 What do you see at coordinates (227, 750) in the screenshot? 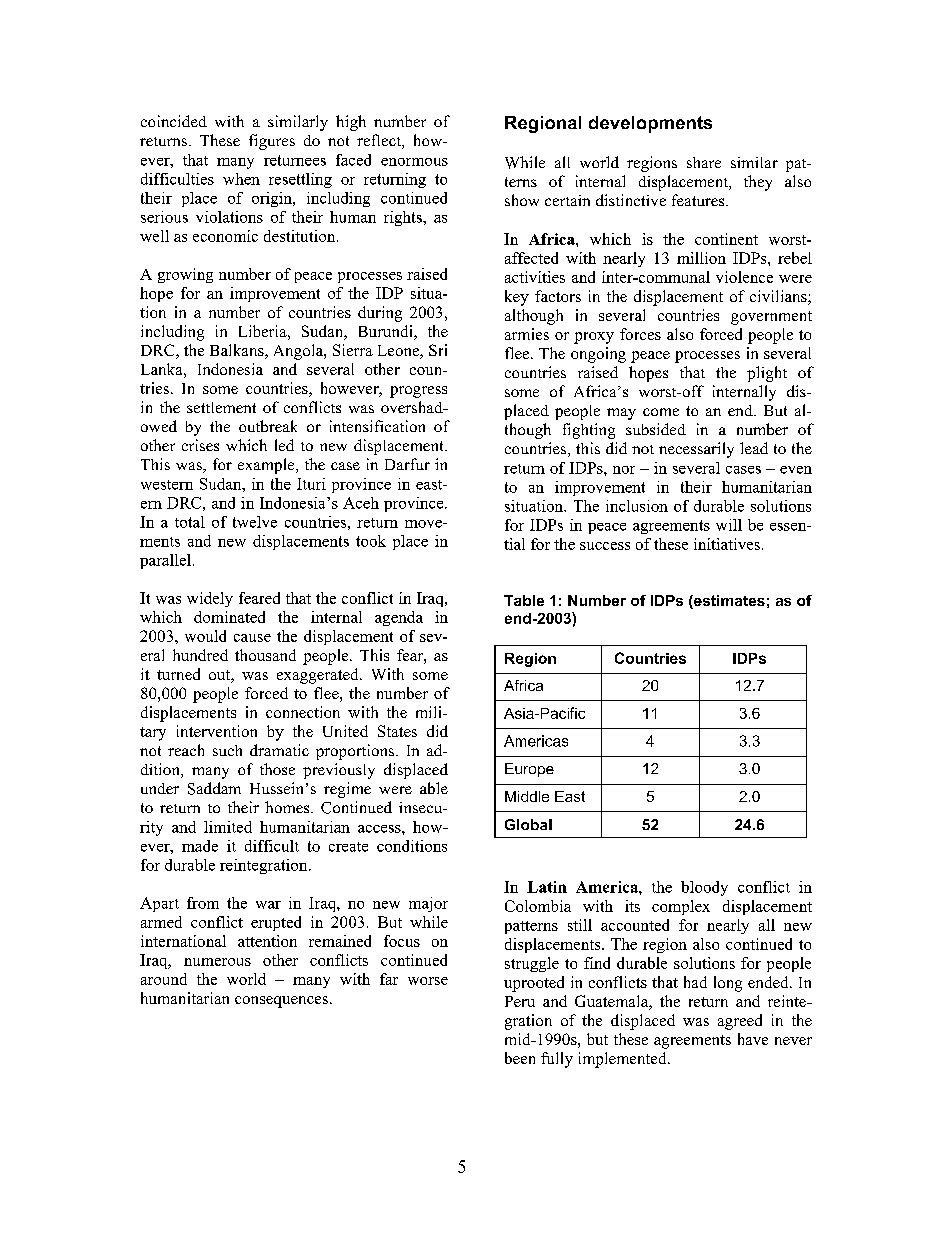
I see `such` at bounding box center [227, 750].
